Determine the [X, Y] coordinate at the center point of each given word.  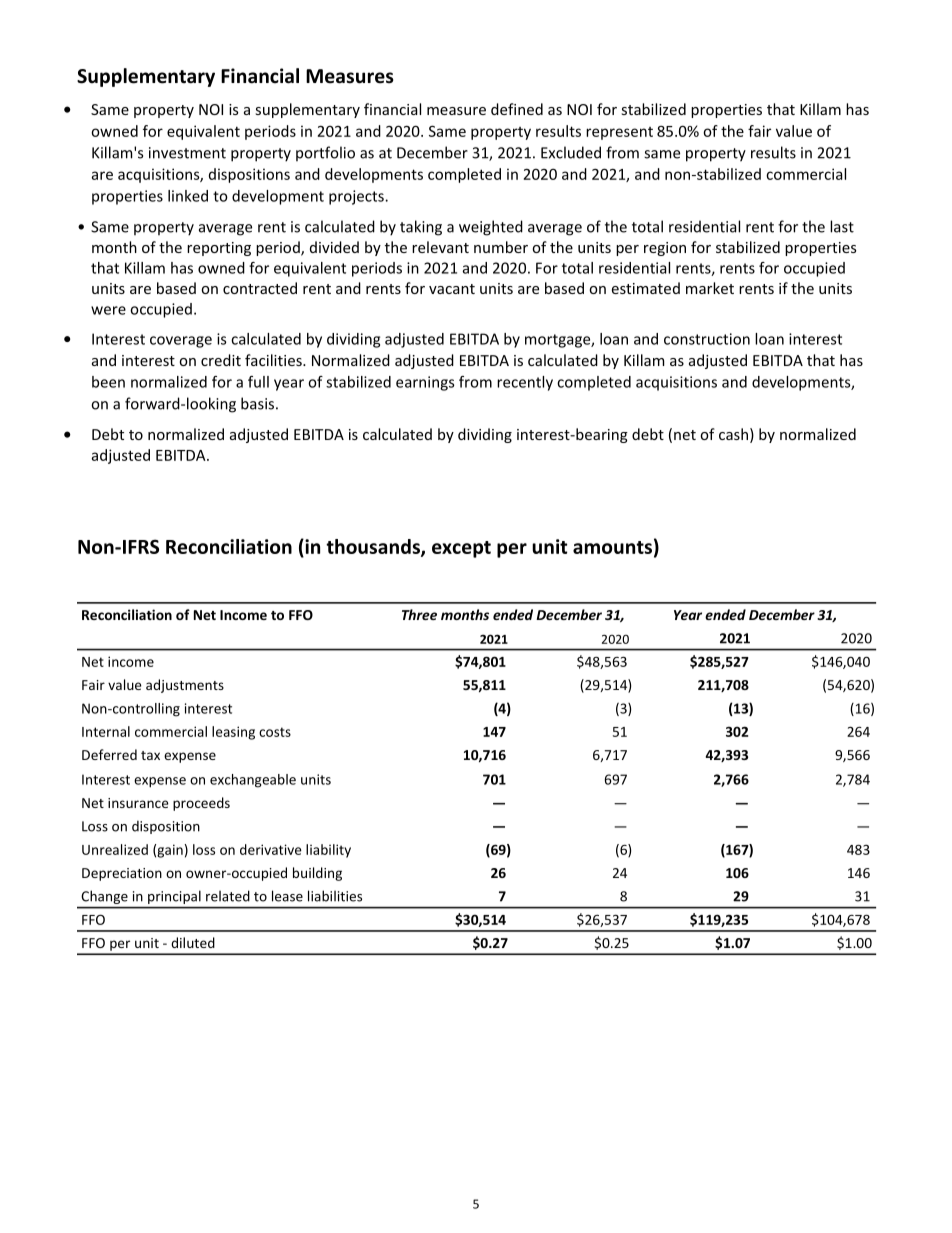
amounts [612, 547]
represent [619, 133]
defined [517, 109]
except [461, 549]
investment [187, 153]
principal [174, 897]
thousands [374, 547]
